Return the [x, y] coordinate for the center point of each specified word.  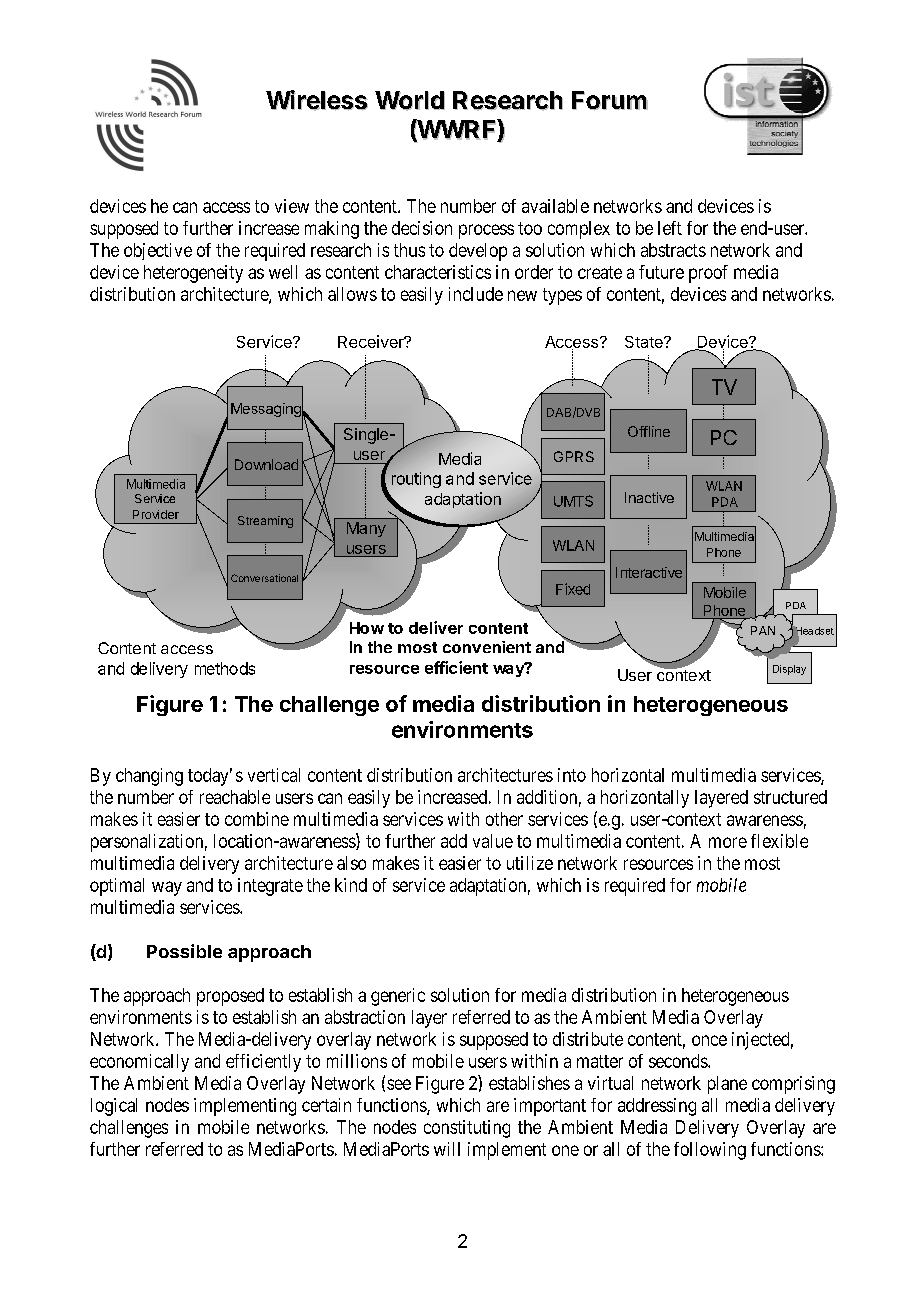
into [572, 775]
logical [114, 1107]
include [476, 294]
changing [149, 777]
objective [158, 251]
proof [708, 274]
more [728, 842]
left [670, 228]
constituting [467, 1129]
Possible [184, 951]
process [486, 231]
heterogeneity [193, 274]
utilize [530, 863]
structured [790, 797]
